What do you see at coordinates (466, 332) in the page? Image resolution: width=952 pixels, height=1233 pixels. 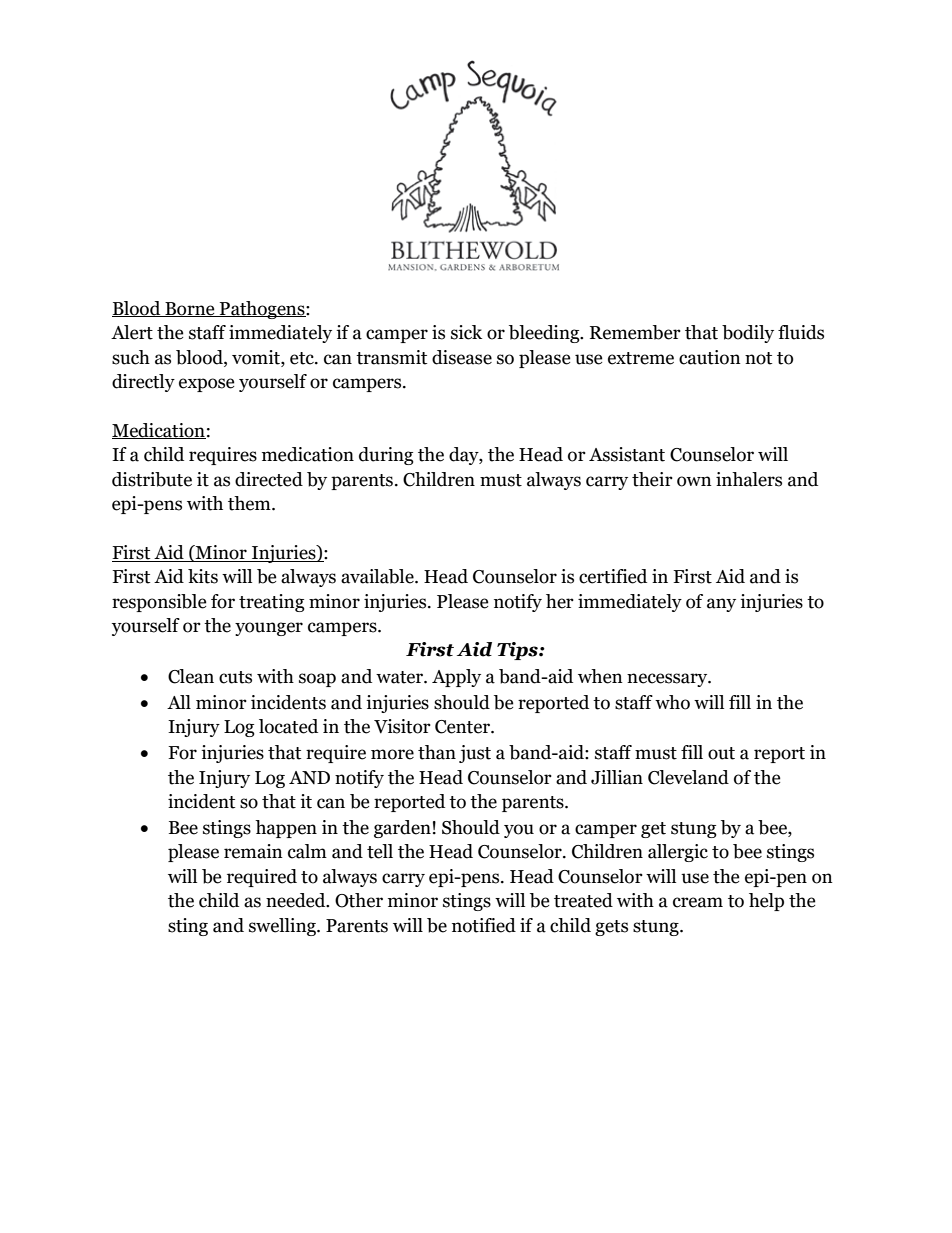 I see `sick` at bounding box center [466, 332].
